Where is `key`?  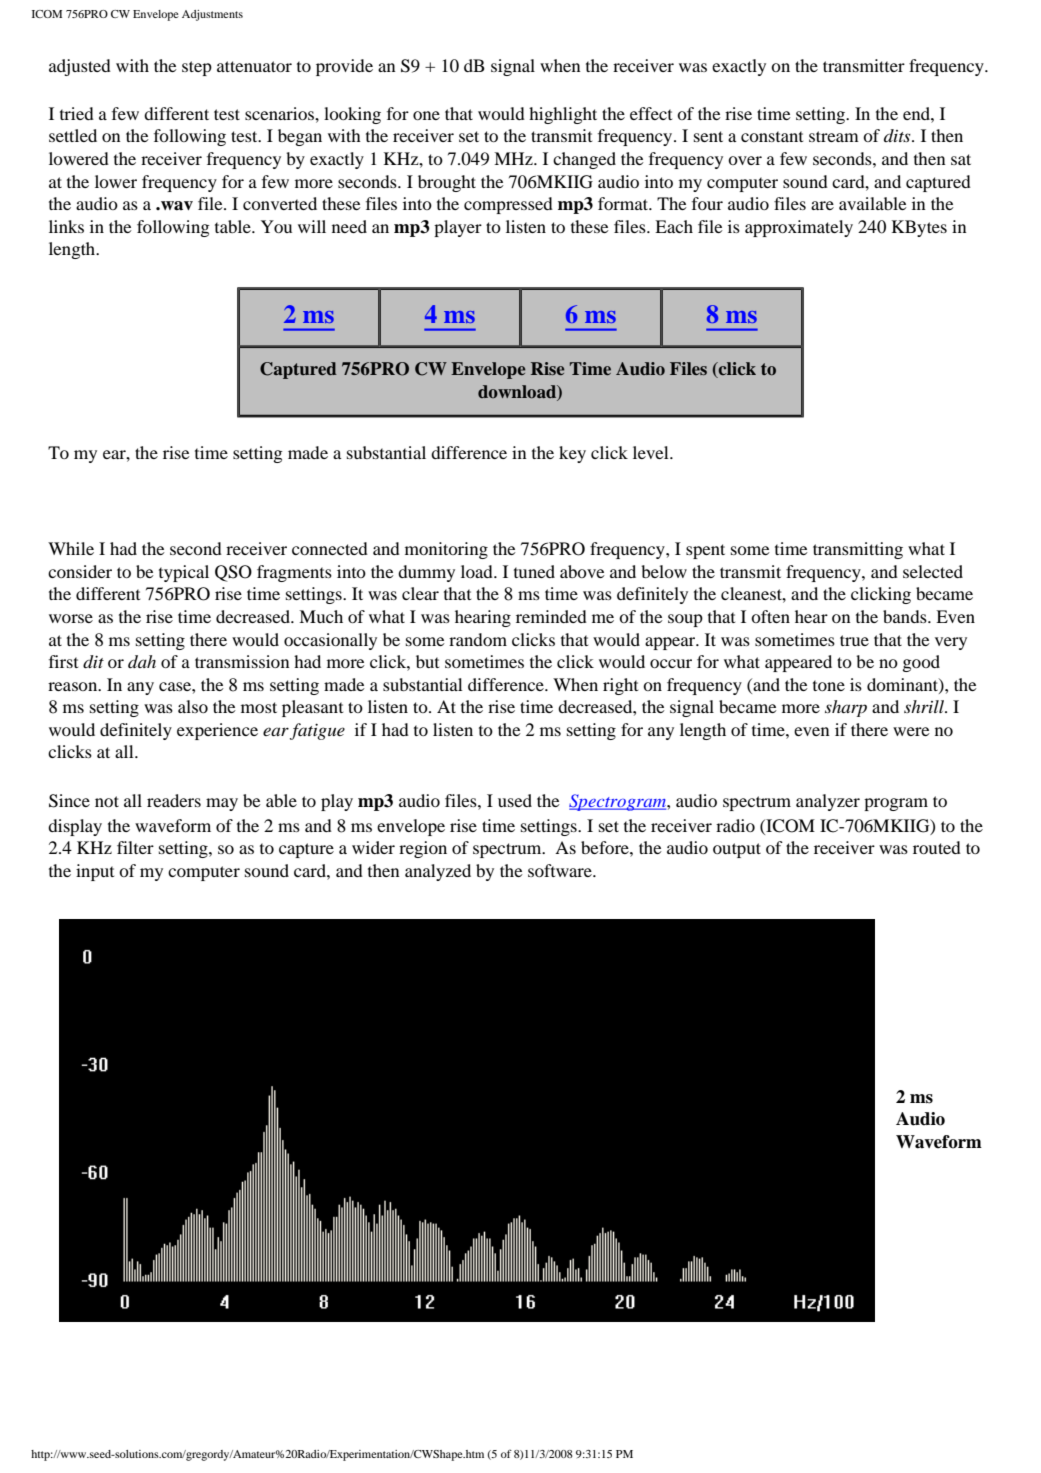
key is located at coordinates (572, 454).
